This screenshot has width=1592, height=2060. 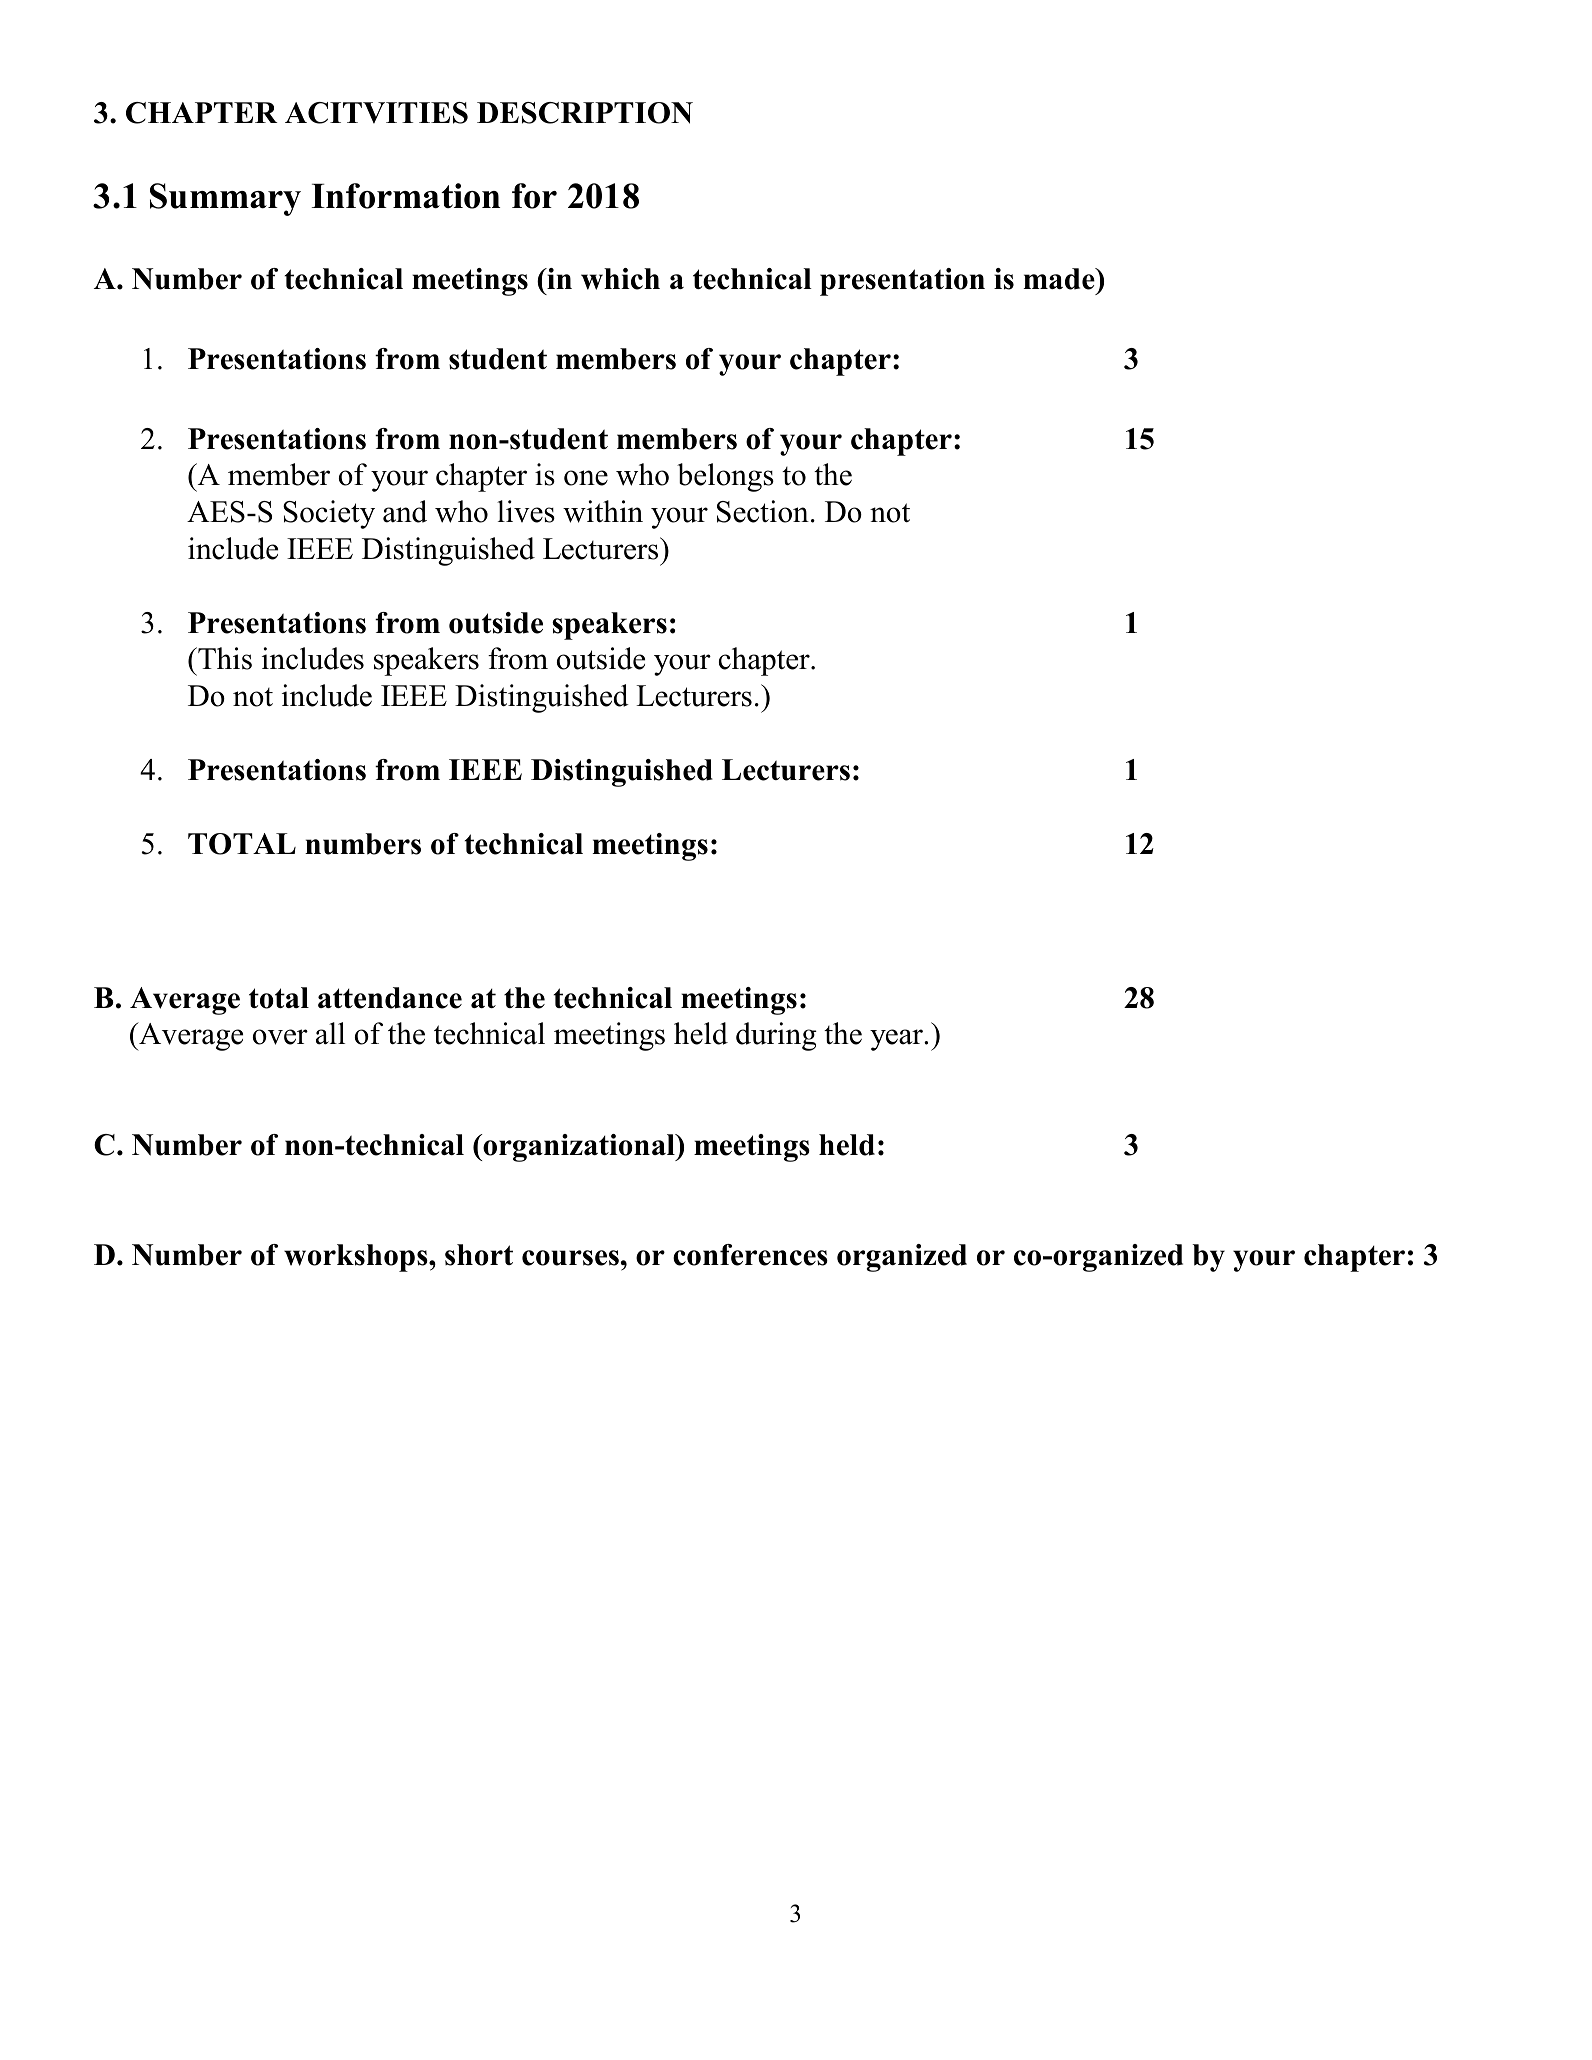 What do you see at coordinates (406, 196) in the screenshot?
I see `Information` at bounding box center [406, 196].
